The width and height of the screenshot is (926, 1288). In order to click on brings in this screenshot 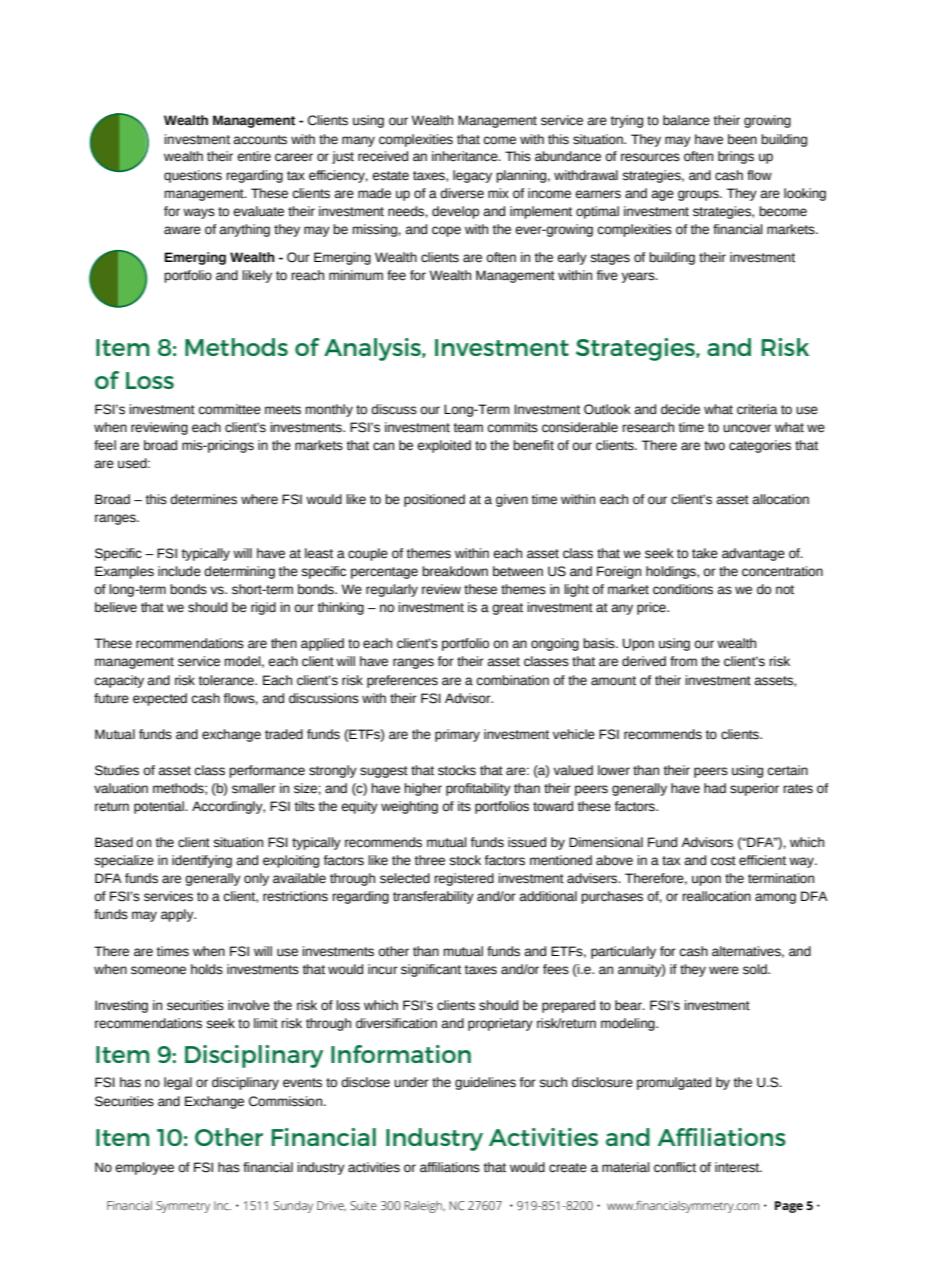, I will do `click(736, 157)`.
